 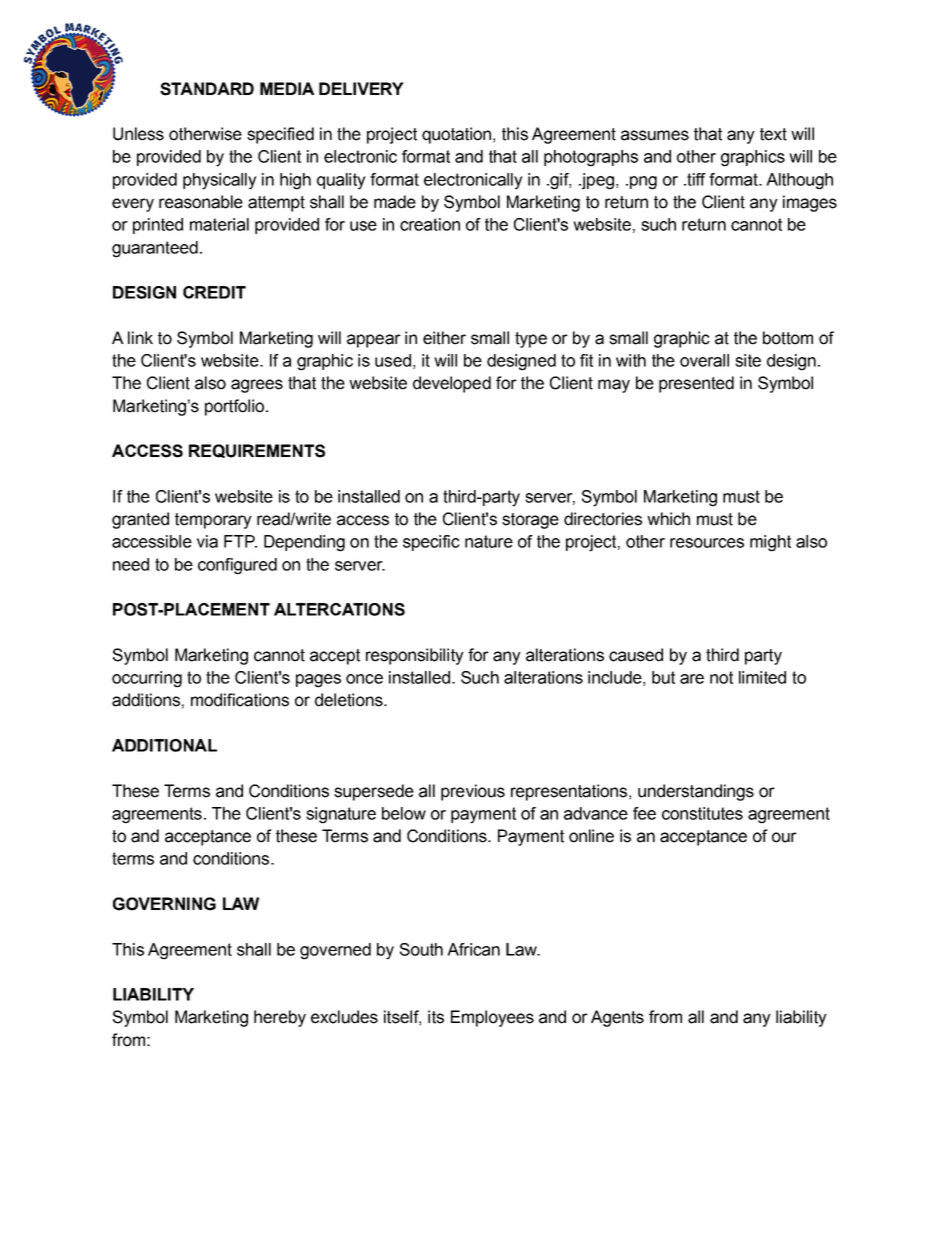 I want to click on ADDITIONAL, so click(x=164, y=745).
